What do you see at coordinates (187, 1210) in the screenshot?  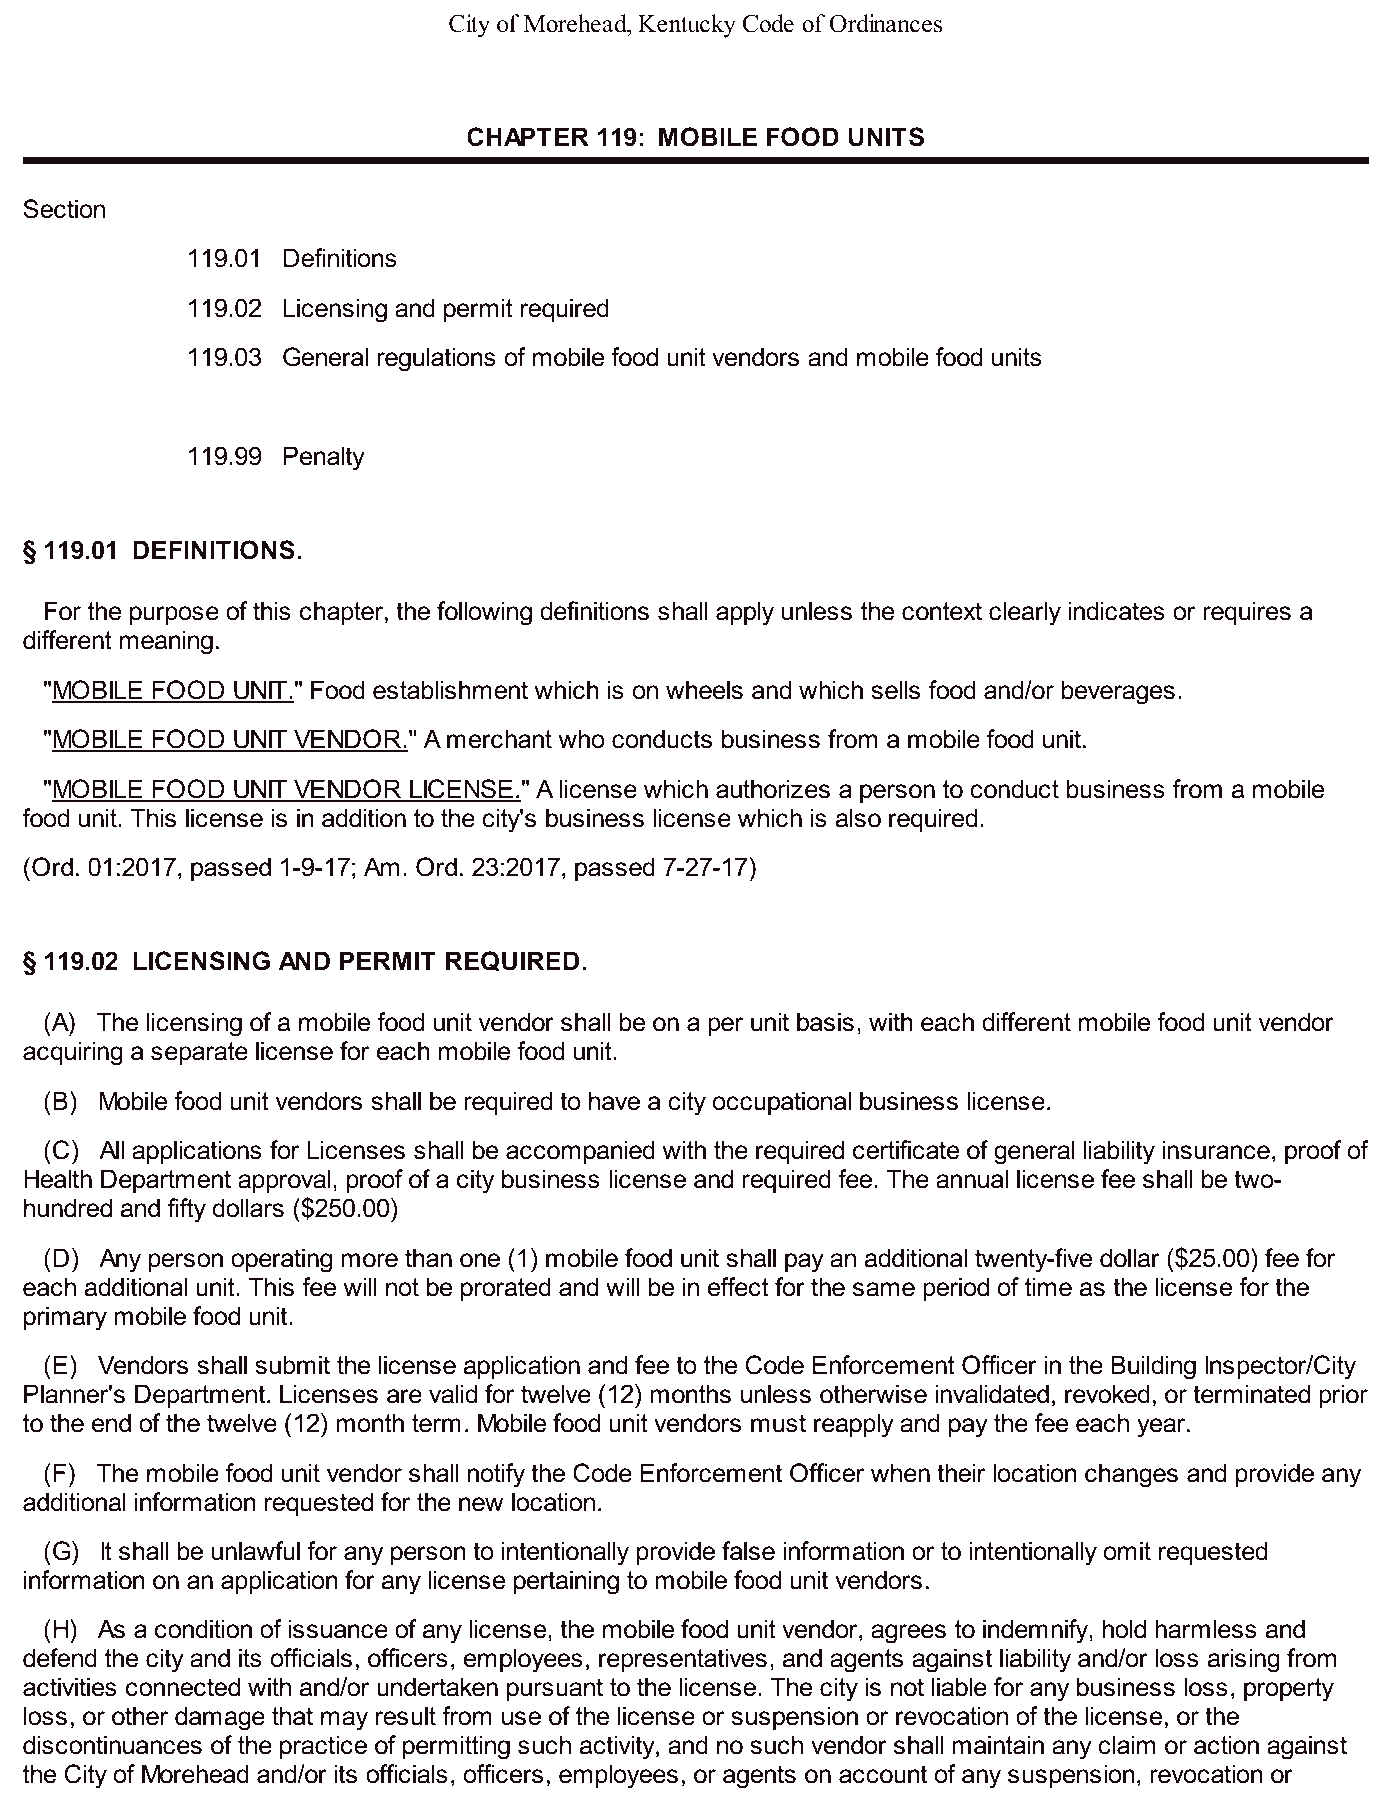 I see `fifty` at bounding box center [187, 1210].
